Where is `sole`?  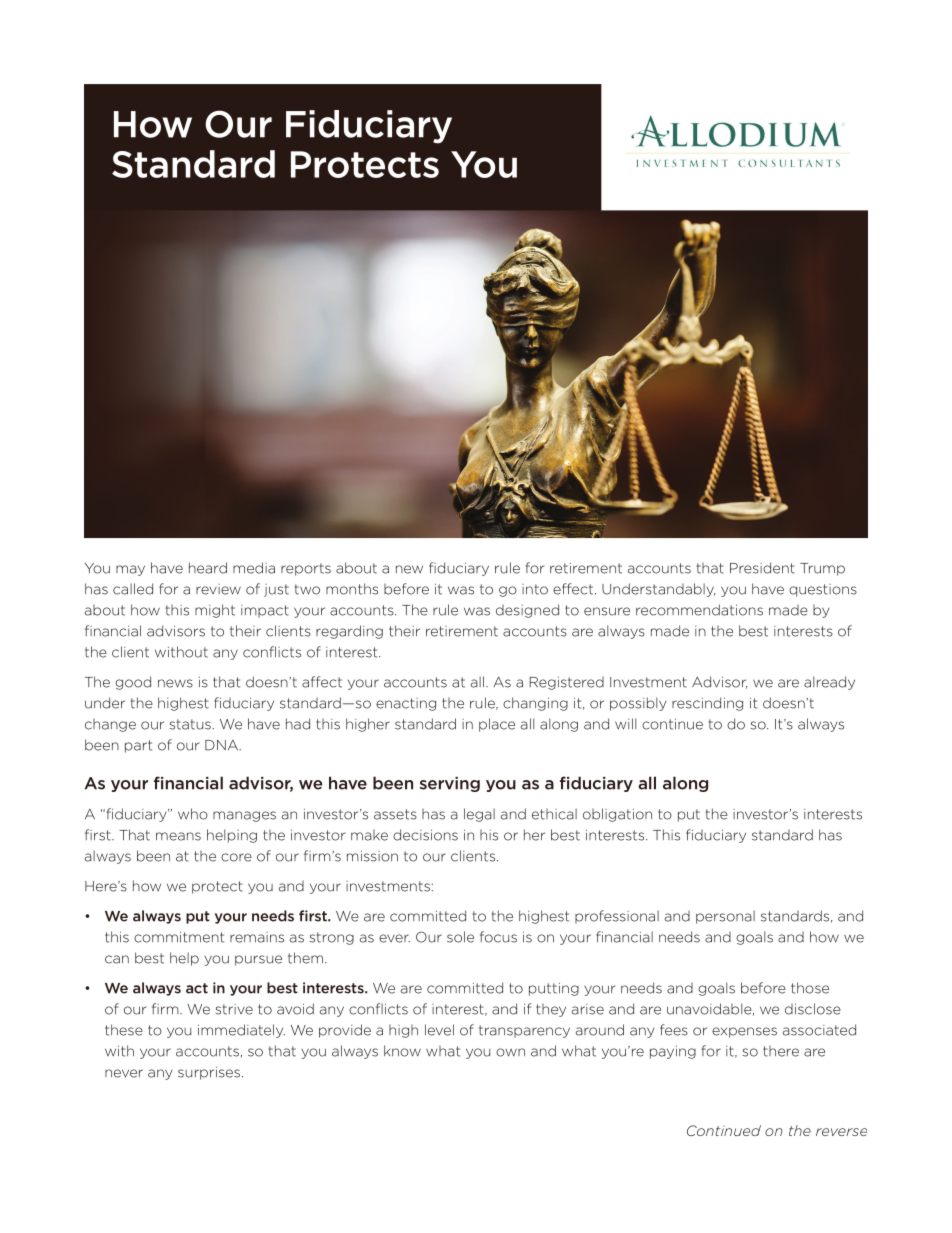 sole is located at coordinates (460, 937).
